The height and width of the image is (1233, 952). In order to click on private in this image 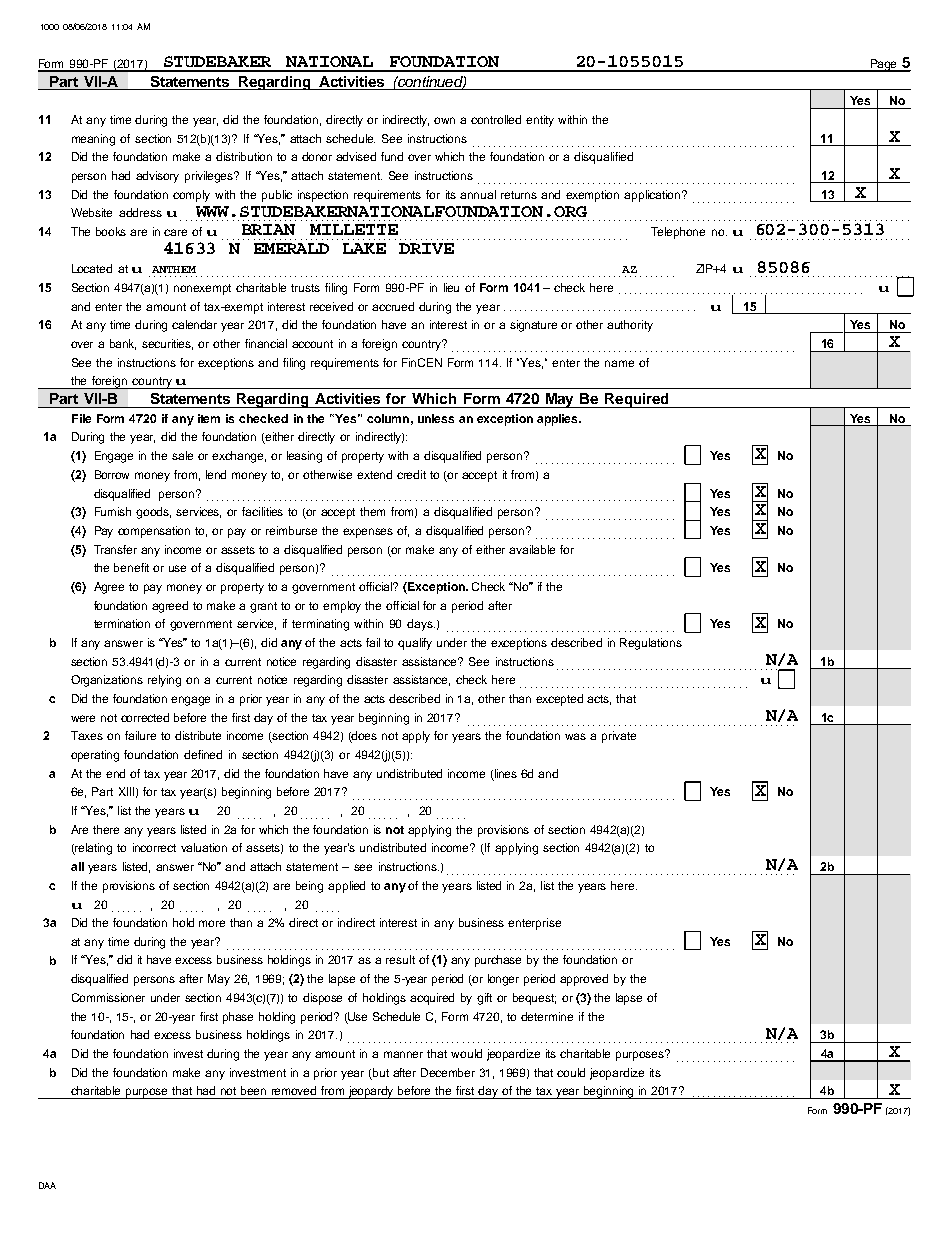, I will do `click(619, 737)`.
